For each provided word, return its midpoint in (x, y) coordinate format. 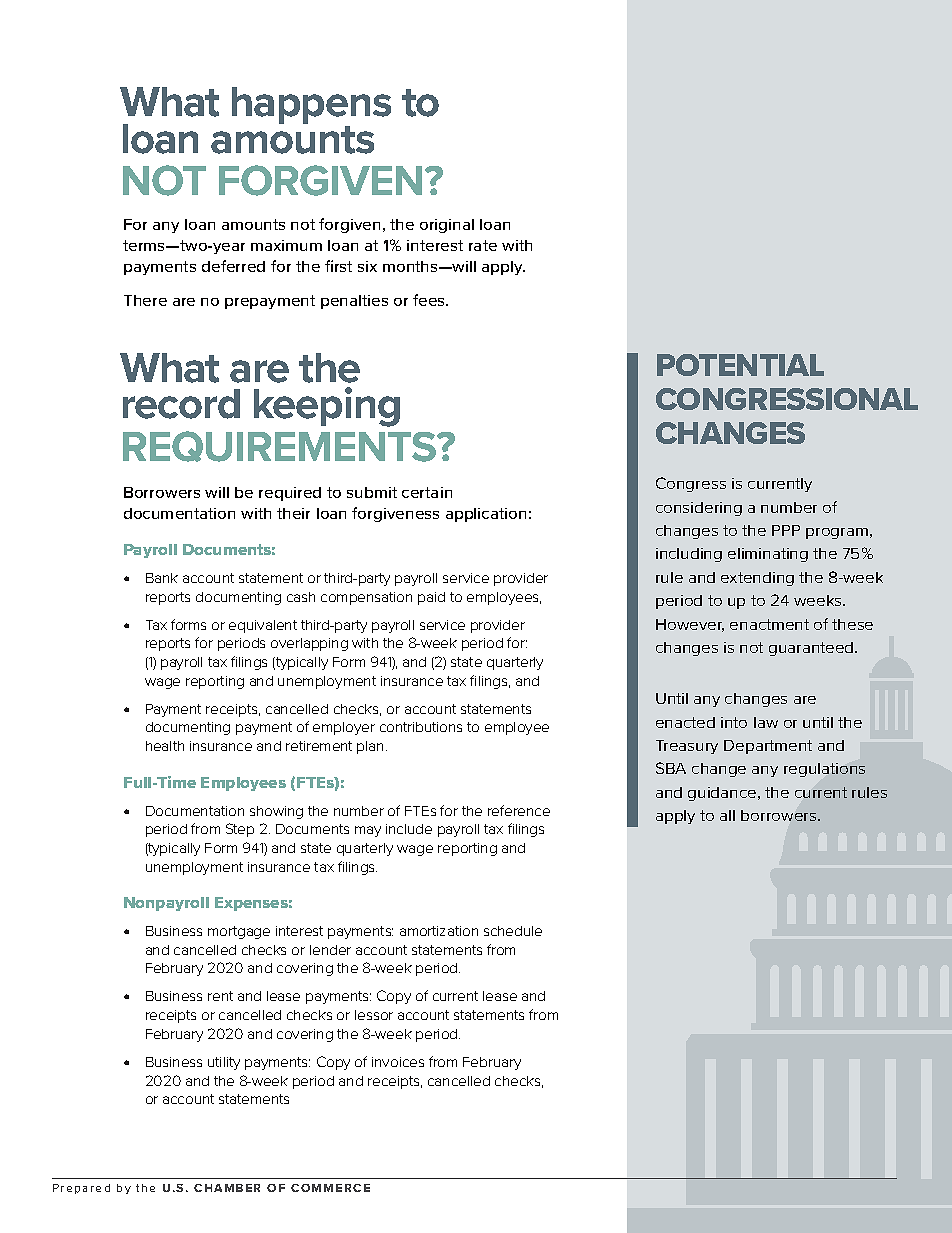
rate (483, 245)
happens (311, 107)
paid (431, 598)
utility (224, 1063)
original (447, 226)
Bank (162, 578)
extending (757, 579)
